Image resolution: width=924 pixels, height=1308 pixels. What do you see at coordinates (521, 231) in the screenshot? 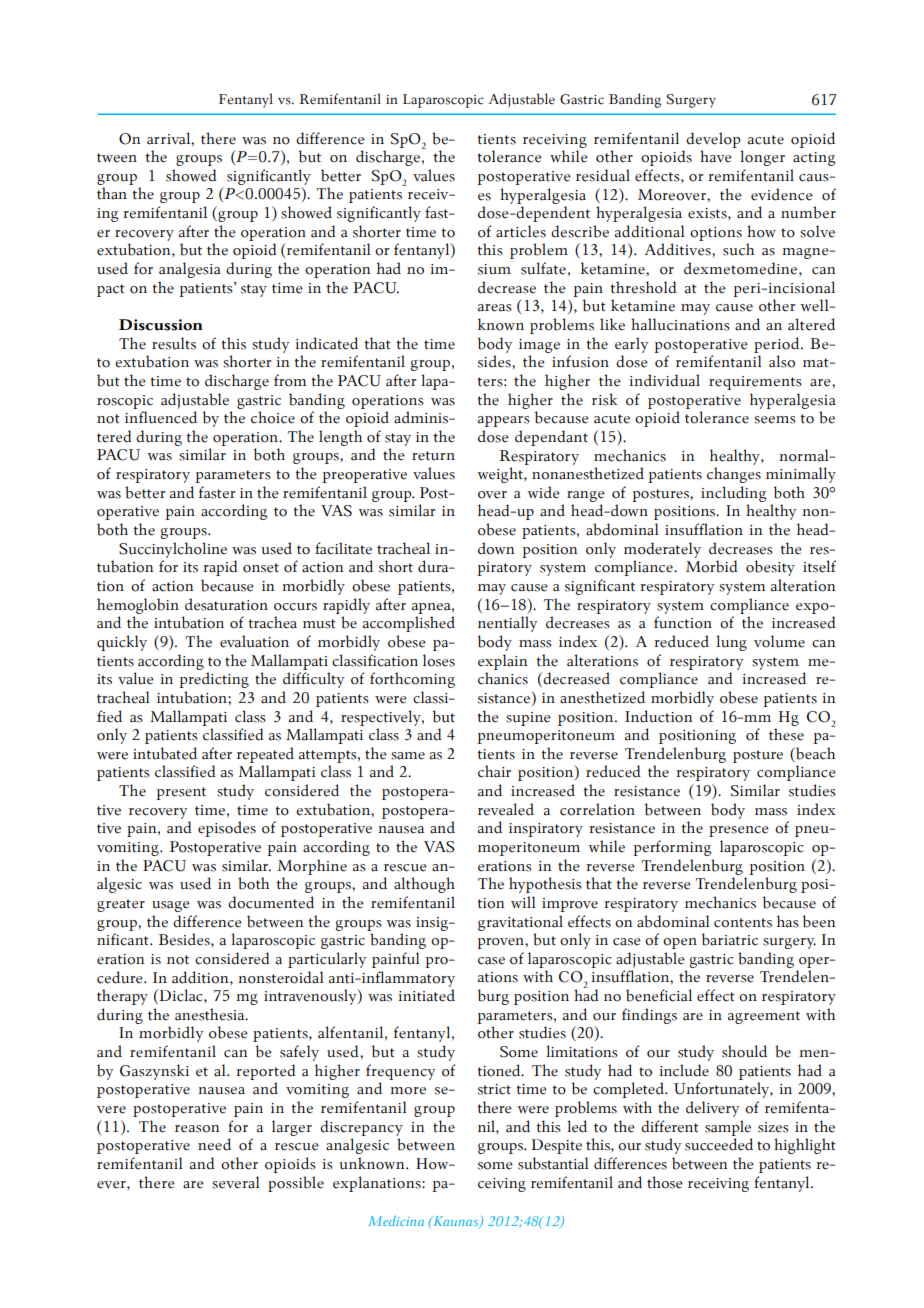
I see `articles` at bounding box center [521, 231].
